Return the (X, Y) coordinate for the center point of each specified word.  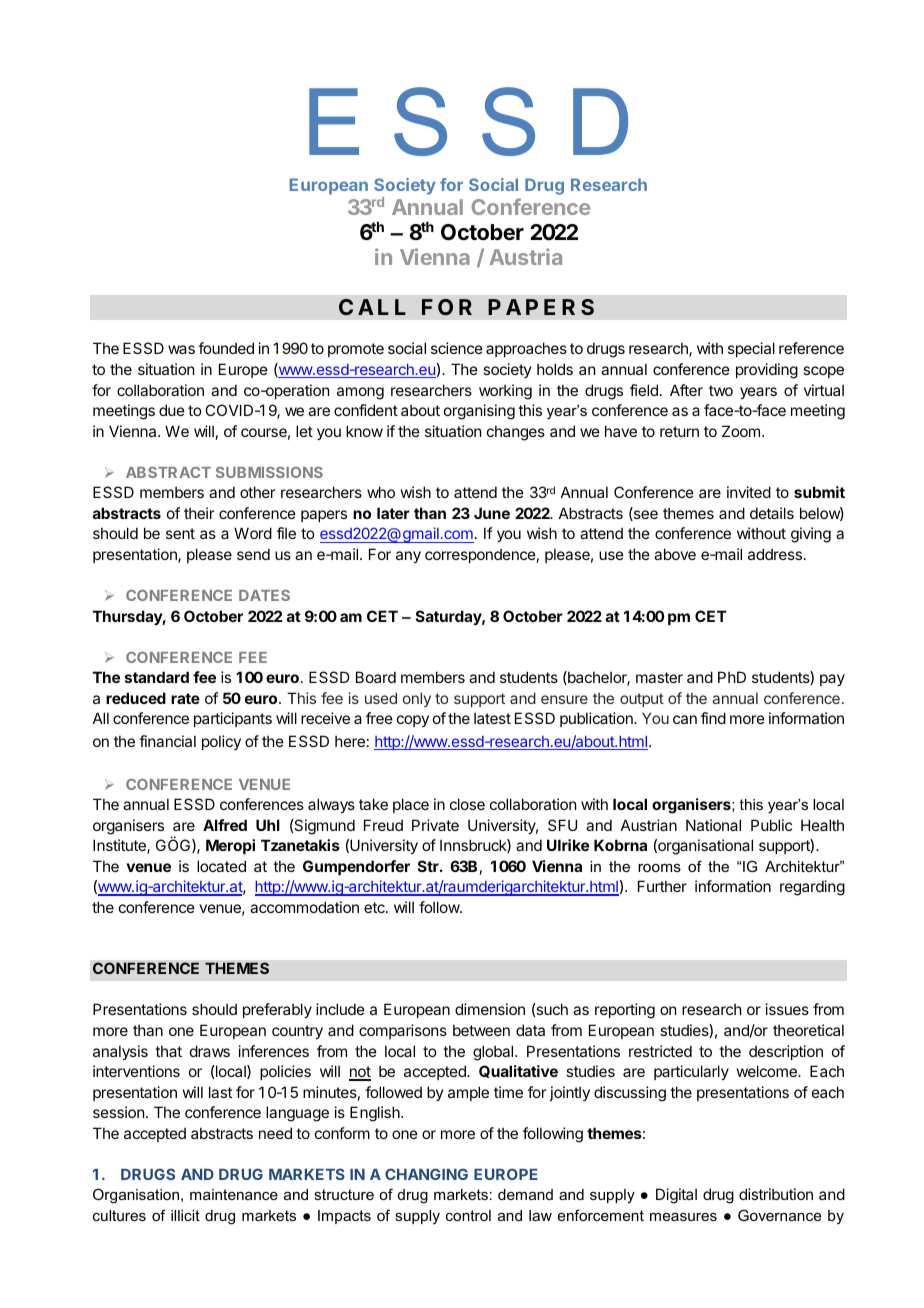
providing (767, 371)
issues (787, 1009)
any (408, 557)
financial (167, 741)
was (181, 349)
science (457, 348)
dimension (490, 1009)
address (776, 554)
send (253, 554)
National (713, 825)
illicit (185, 1215)
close (467, 804)
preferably (277, 1010)
